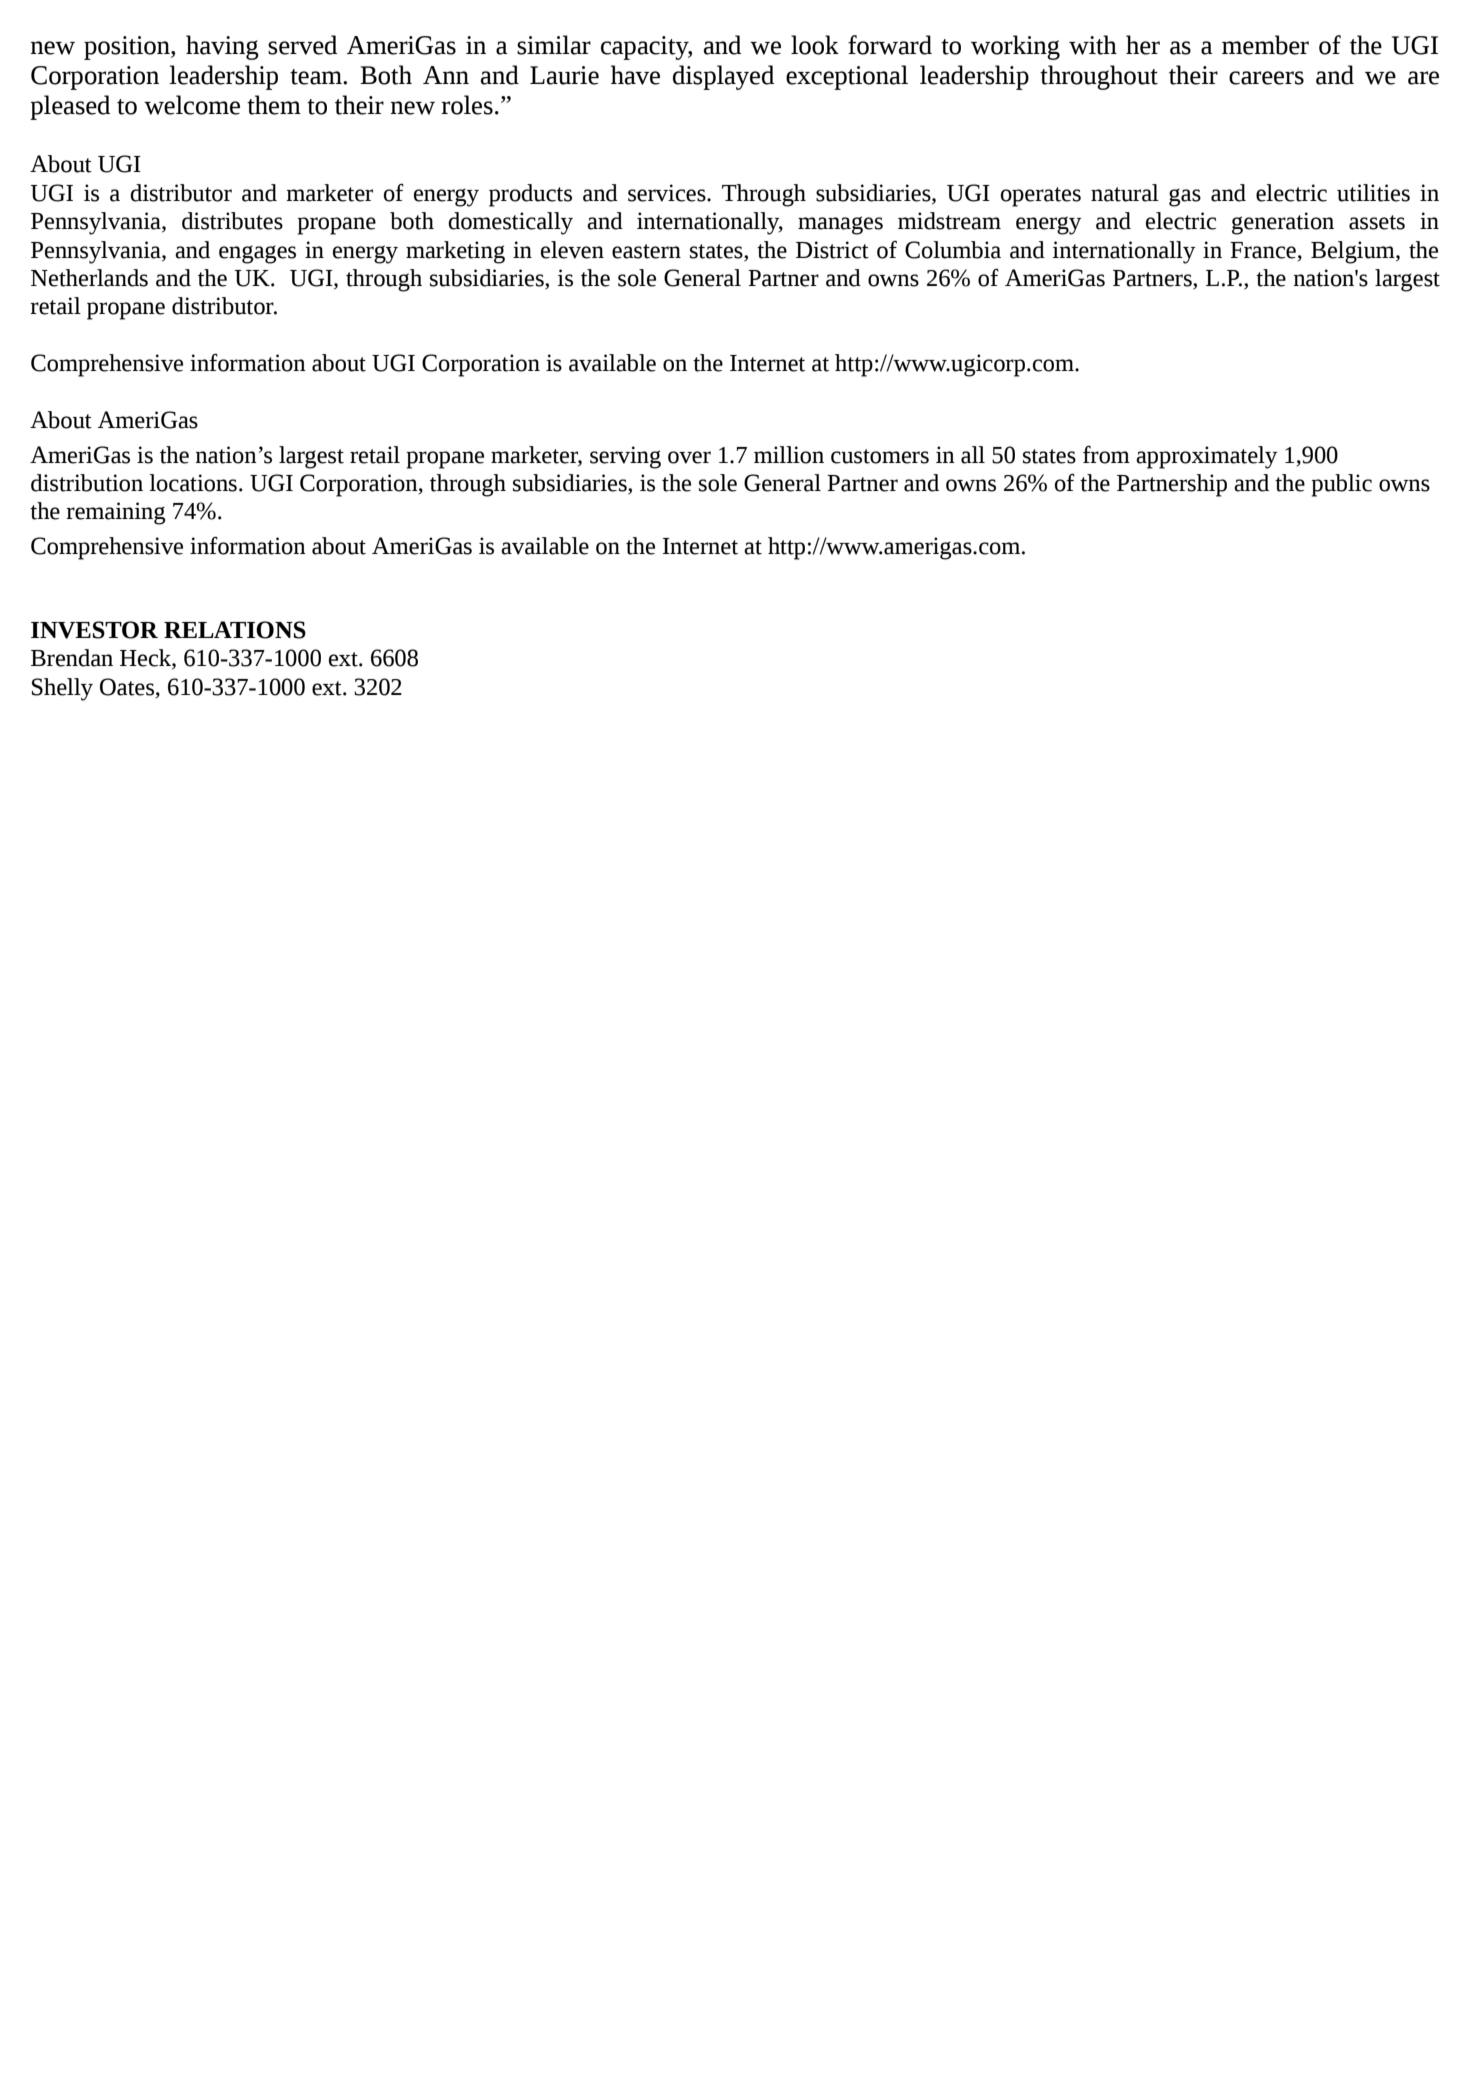 This screenshot has height=2080, width=1470. Describe the element at coordinates (789, 455) in the screenshot. I see `million` at that location.
